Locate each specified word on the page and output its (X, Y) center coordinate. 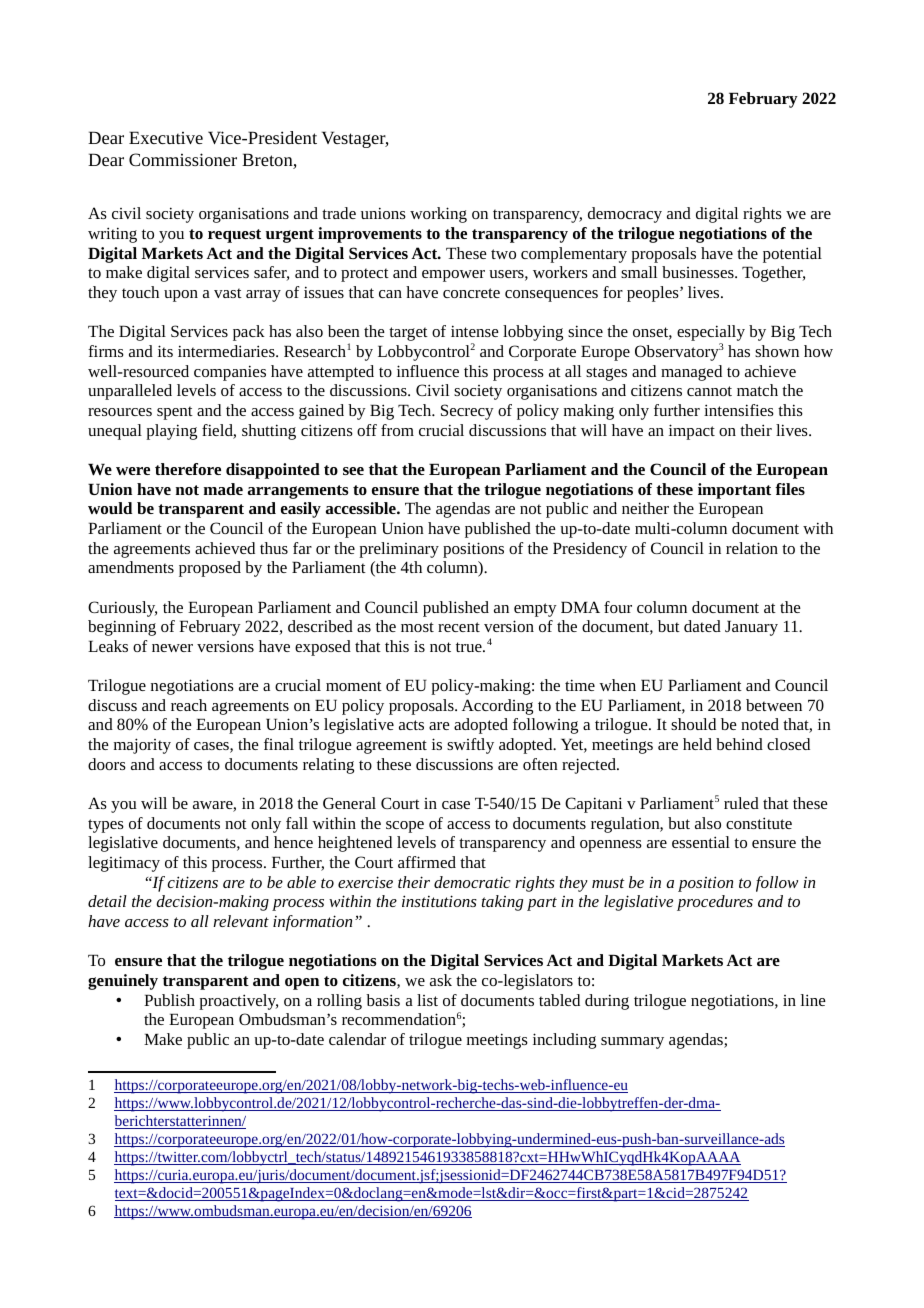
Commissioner (183, 159)
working (438, 215)
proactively (238, 1002)
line (813, 1000)
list (427, 1000)
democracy (625, 215)
